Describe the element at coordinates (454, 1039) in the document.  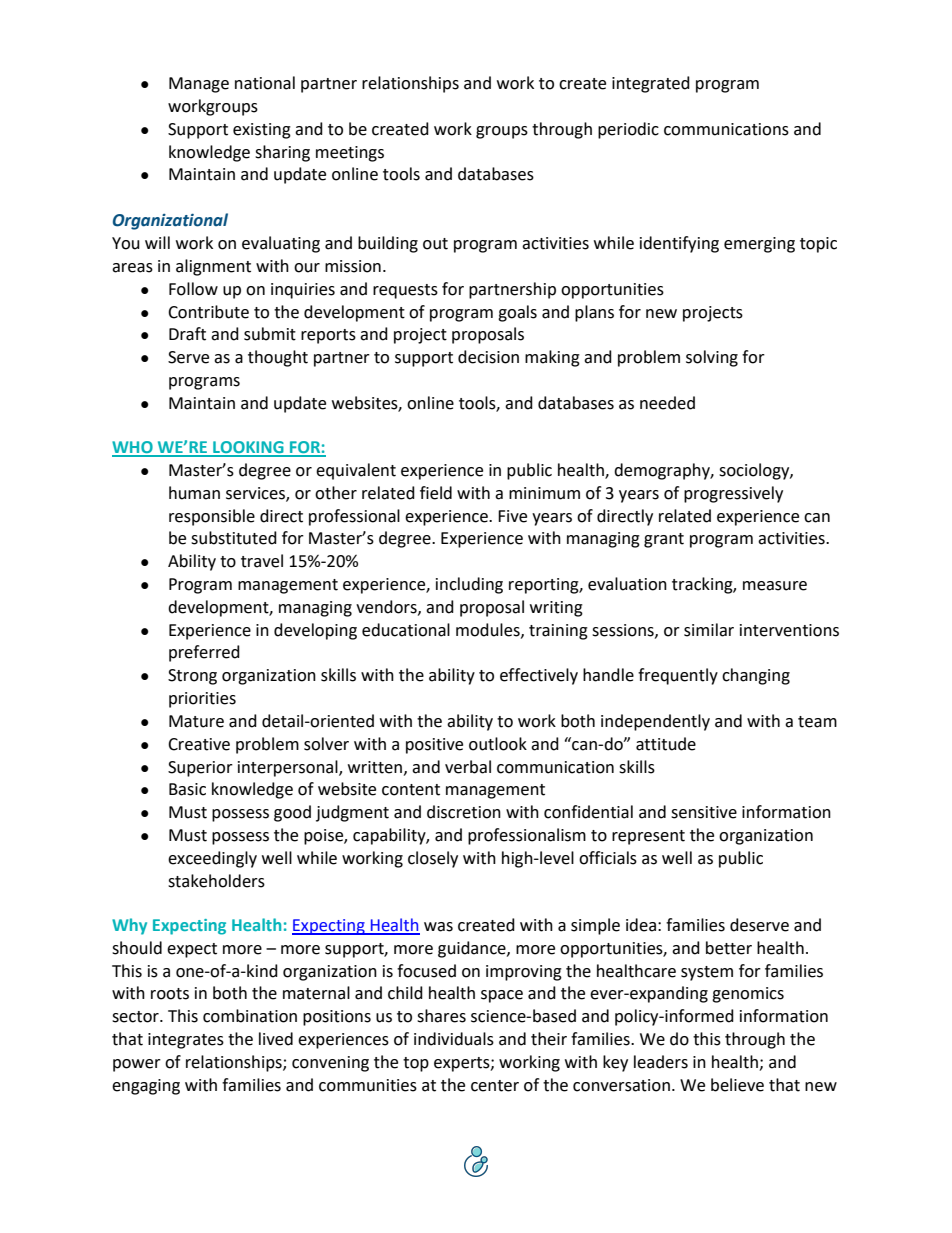
I see `individuals` at that location.
